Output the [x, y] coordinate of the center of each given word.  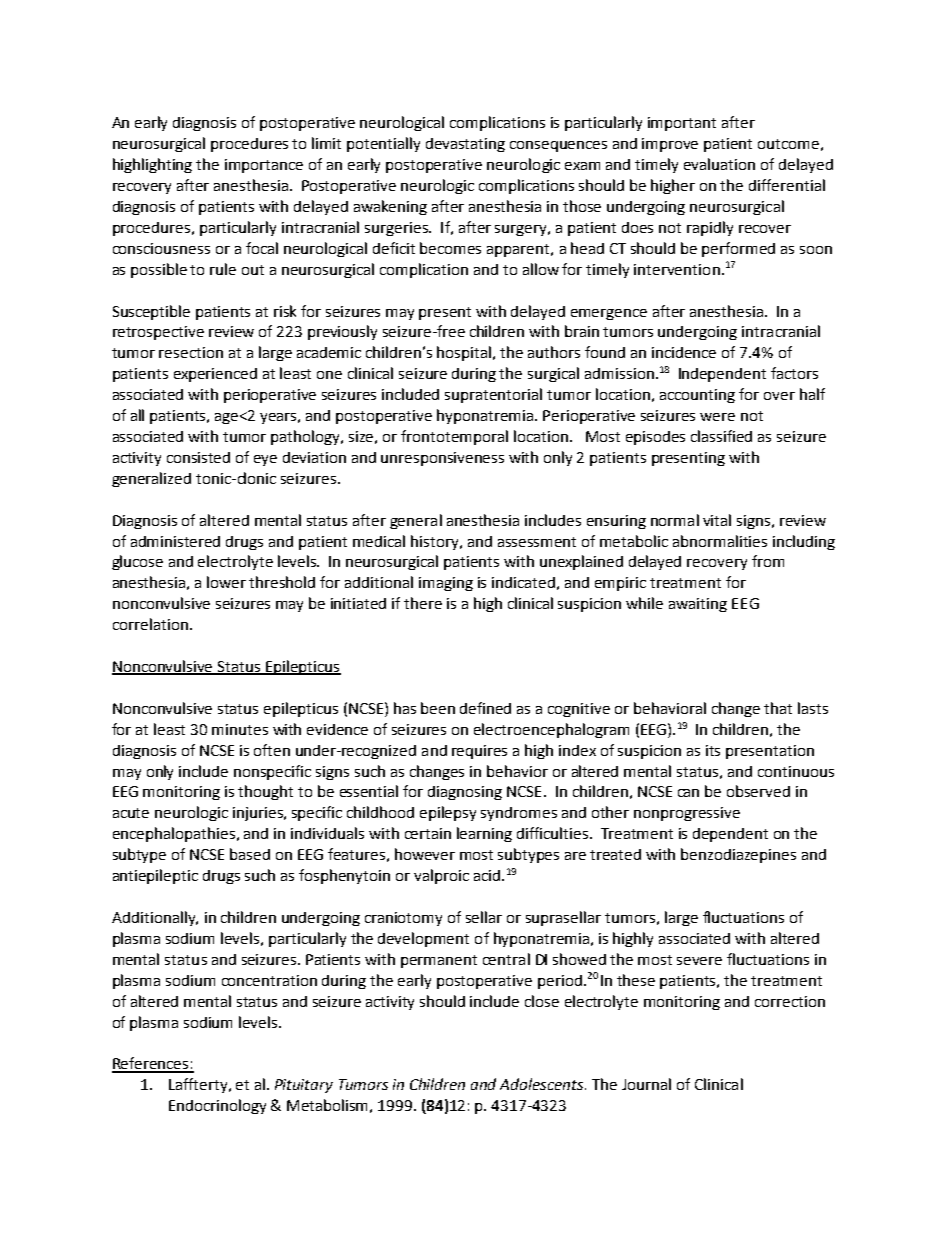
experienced [215, 375]
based [250, 854]
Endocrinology [217, 1106]
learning [484, 834]
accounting [697, 396]
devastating [465, 145]
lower [226, 582]
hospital [465, 353]
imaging [446, 584]
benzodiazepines [738, 855]
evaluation [719, 164]
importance [264, 166]
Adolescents [543, 1084]
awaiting [698, 605]
